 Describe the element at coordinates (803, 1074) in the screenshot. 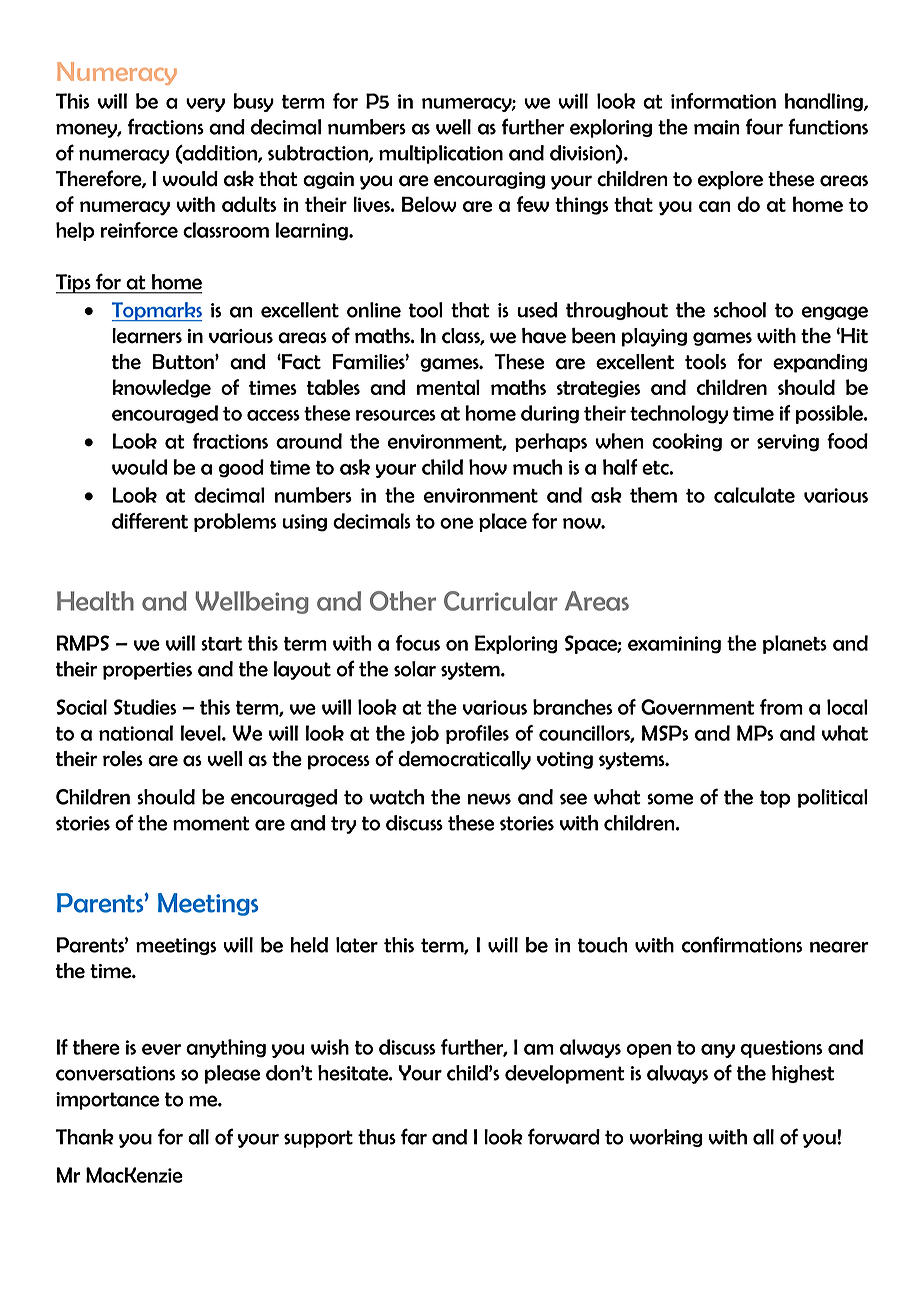

I see `highest` at that location.
